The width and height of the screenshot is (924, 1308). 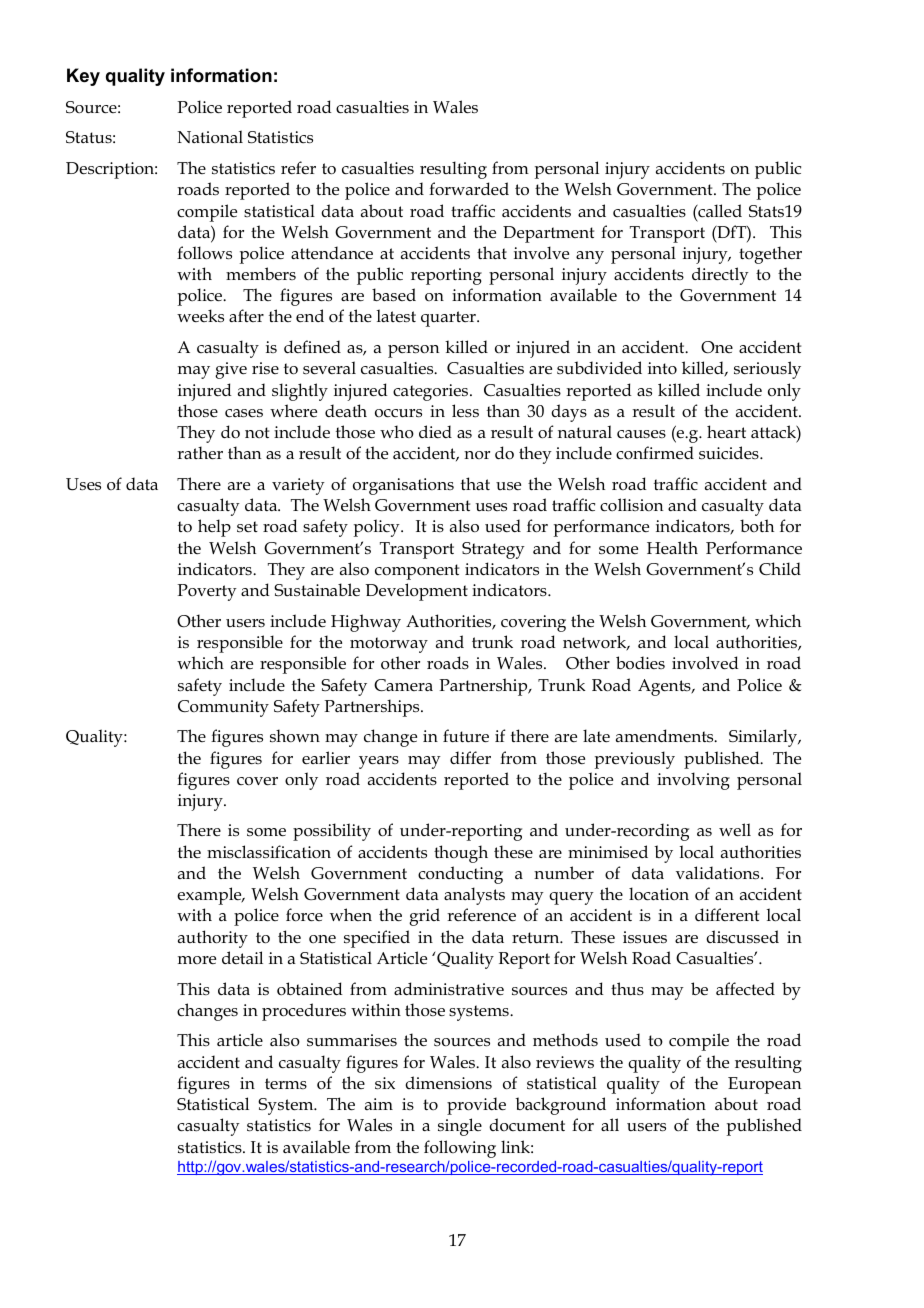 I want to click on terms, so click(x=286, y=1083).
